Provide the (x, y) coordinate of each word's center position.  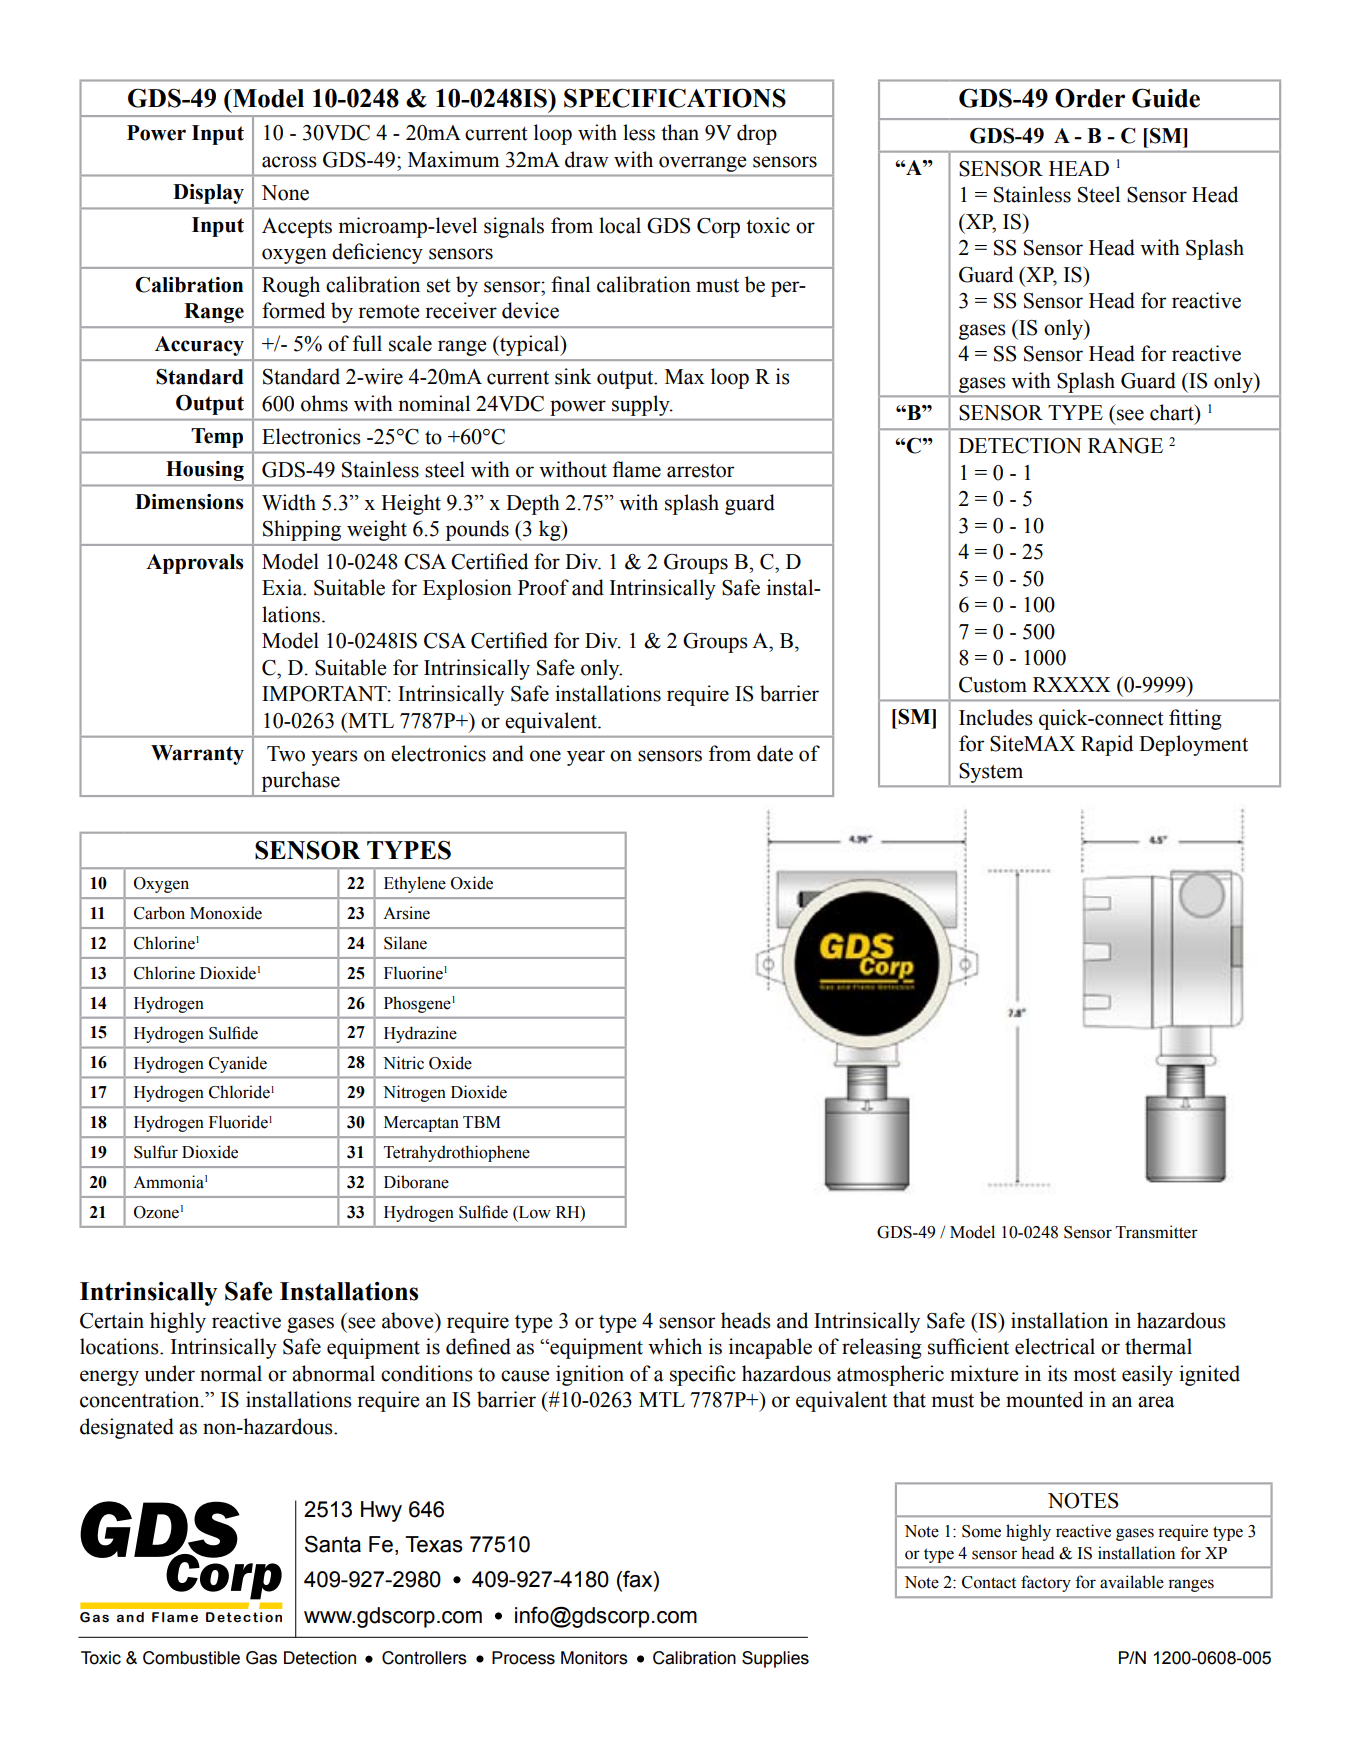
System (991, 773)
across (289, 162)
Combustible (191, 1658)
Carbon (159, 913)
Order (1090, 98)
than (680, 132)
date (775, 753)
